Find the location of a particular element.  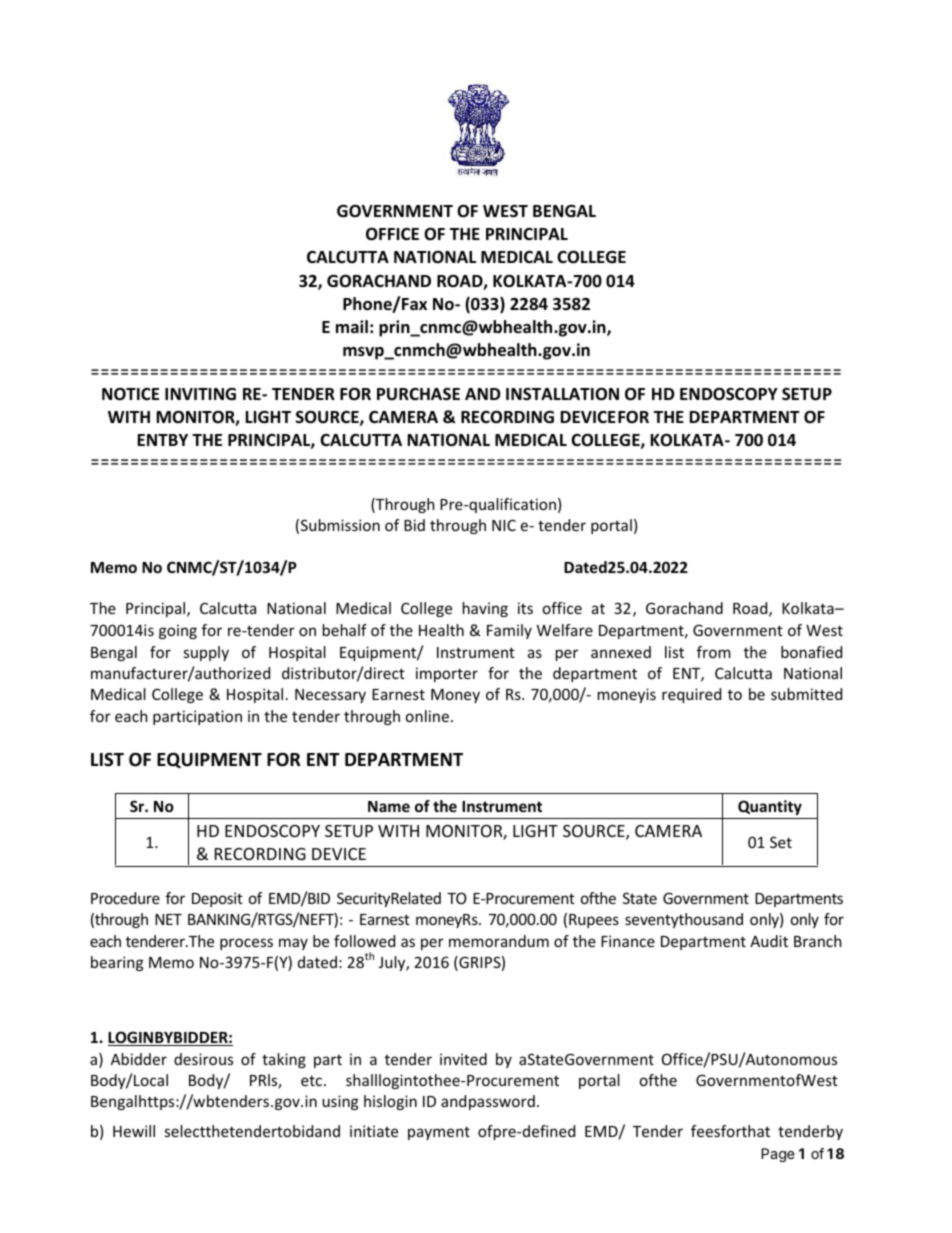

Name is located at coordinates (389, 806).
